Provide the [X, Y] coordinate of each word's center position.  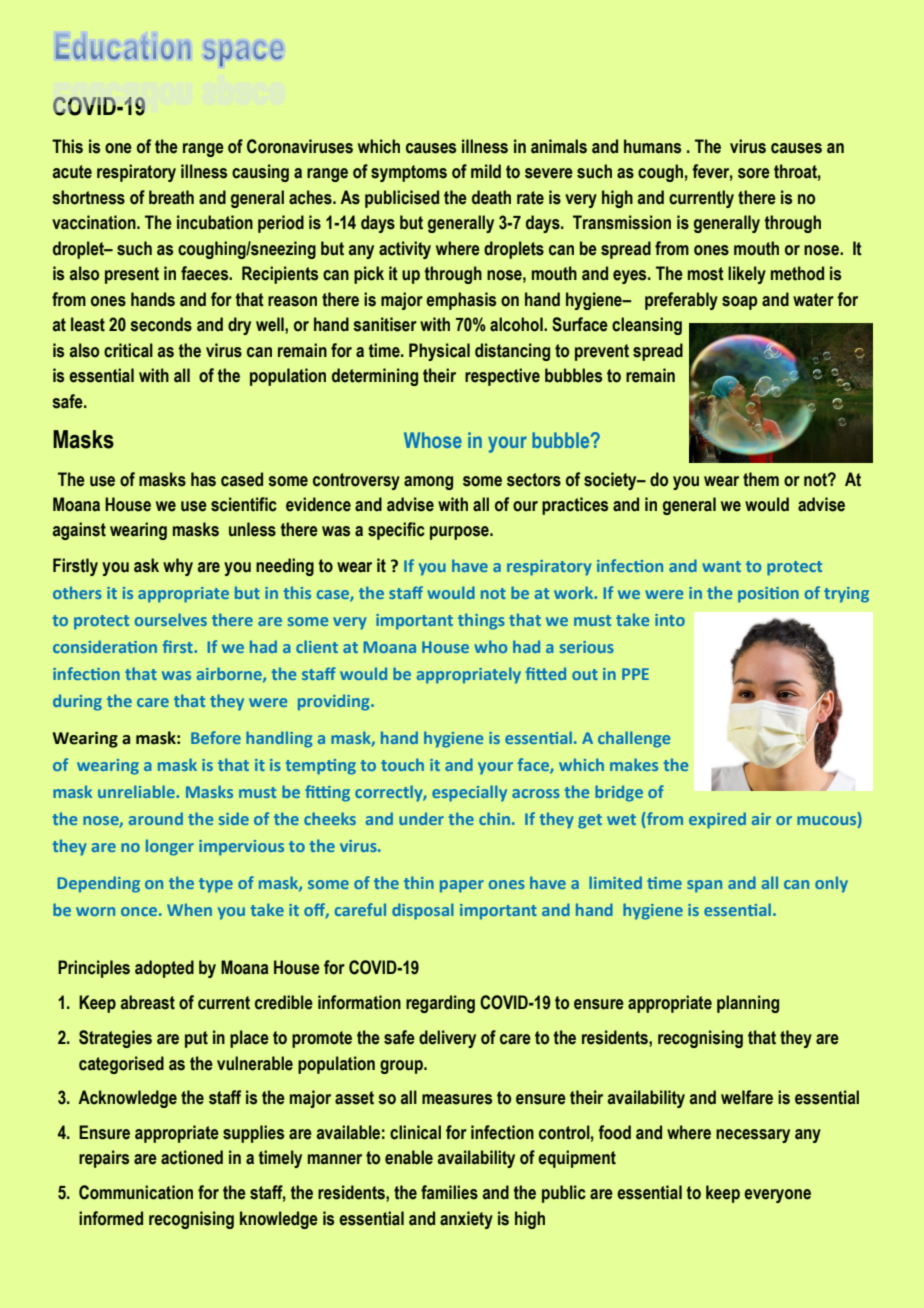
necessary [753, 1136]
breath [171, 197]
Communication [136, 1192]
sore [754, 173]
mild [486, 171]
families [449, 1192]
